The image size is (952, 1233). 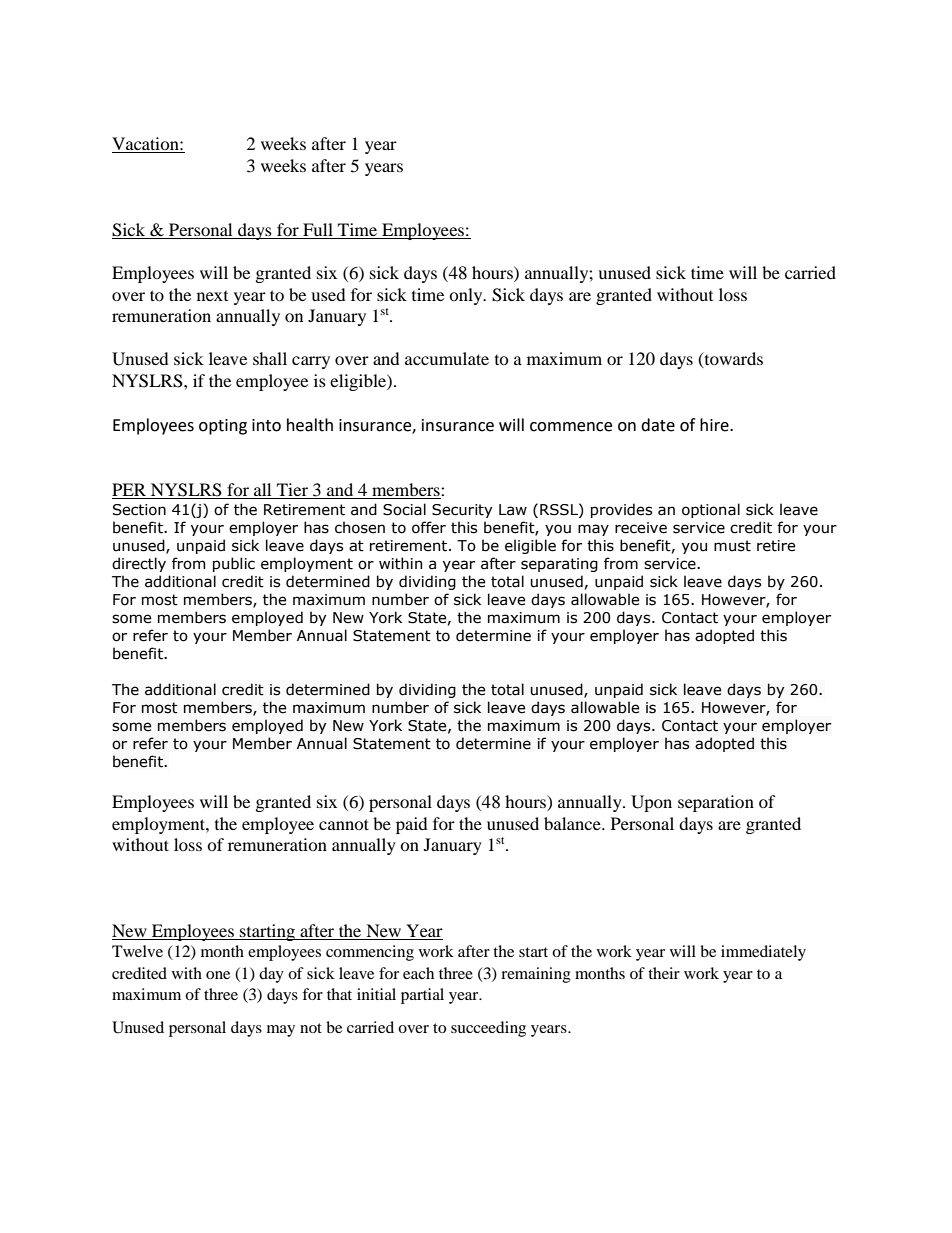 I want to click on public, so click(x=234, y=564).
